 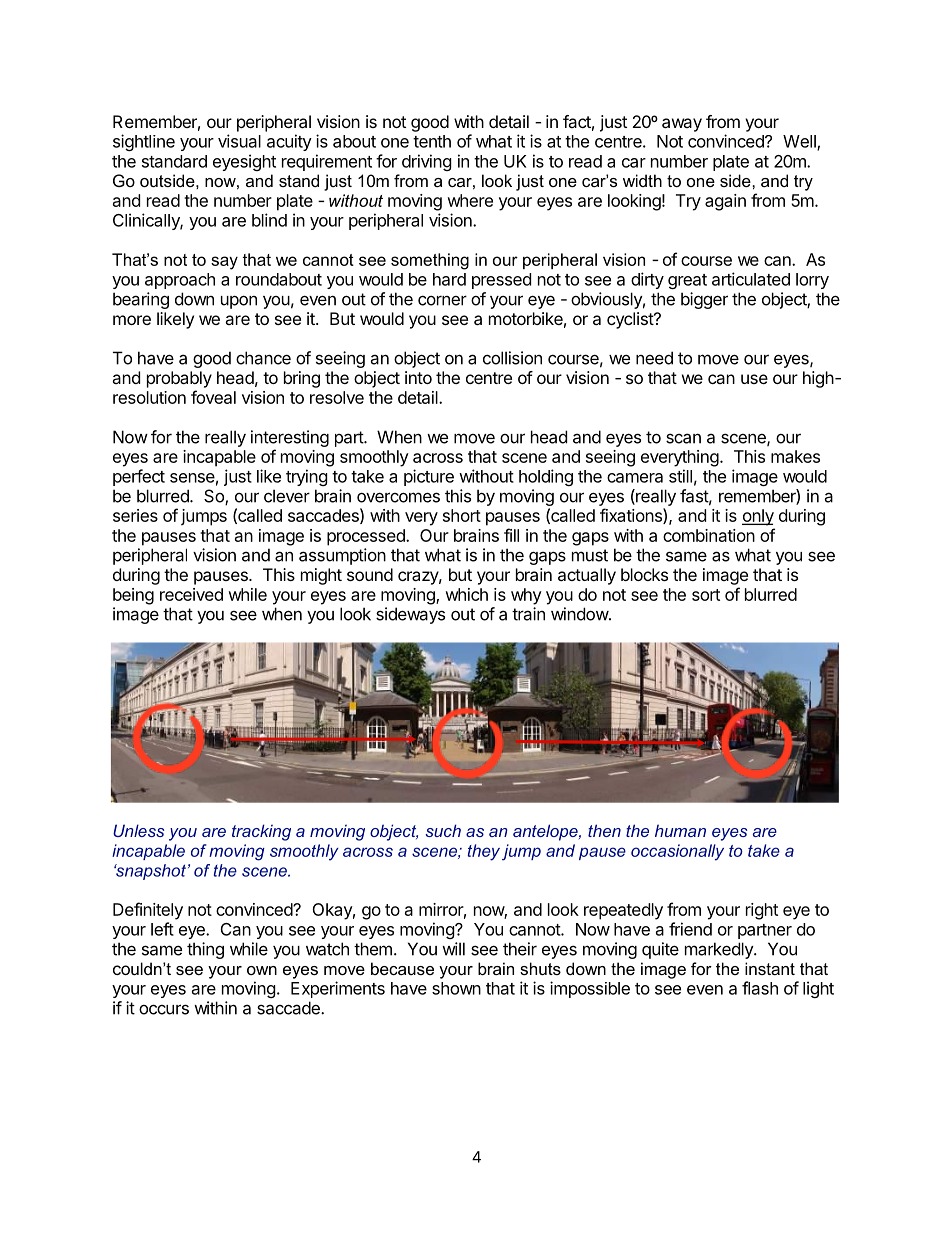 What do you see at coordinates (683, 438) in the screenshot?
I see `scan` at bounding box center [683, 438].
